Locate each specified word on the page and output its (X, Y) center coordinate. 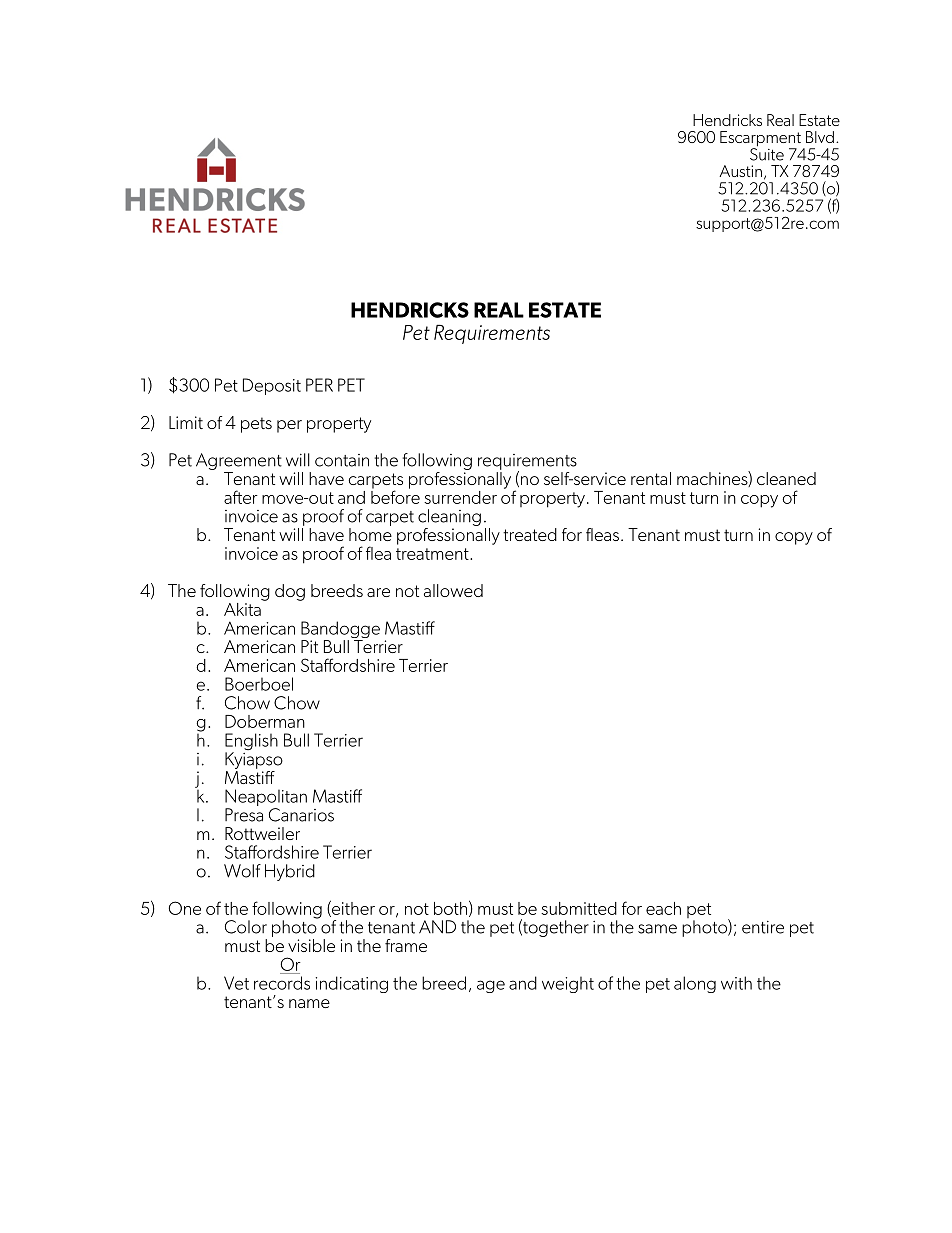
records (282, 983)
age (491, 986)
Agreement (239, 461)
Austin (740, 171)
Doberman (265, 721)
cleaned (786, 478)
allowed (453, 590)
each (663, 908)
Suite (767, 153)
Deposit (272, 386)
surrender (460, 497)
